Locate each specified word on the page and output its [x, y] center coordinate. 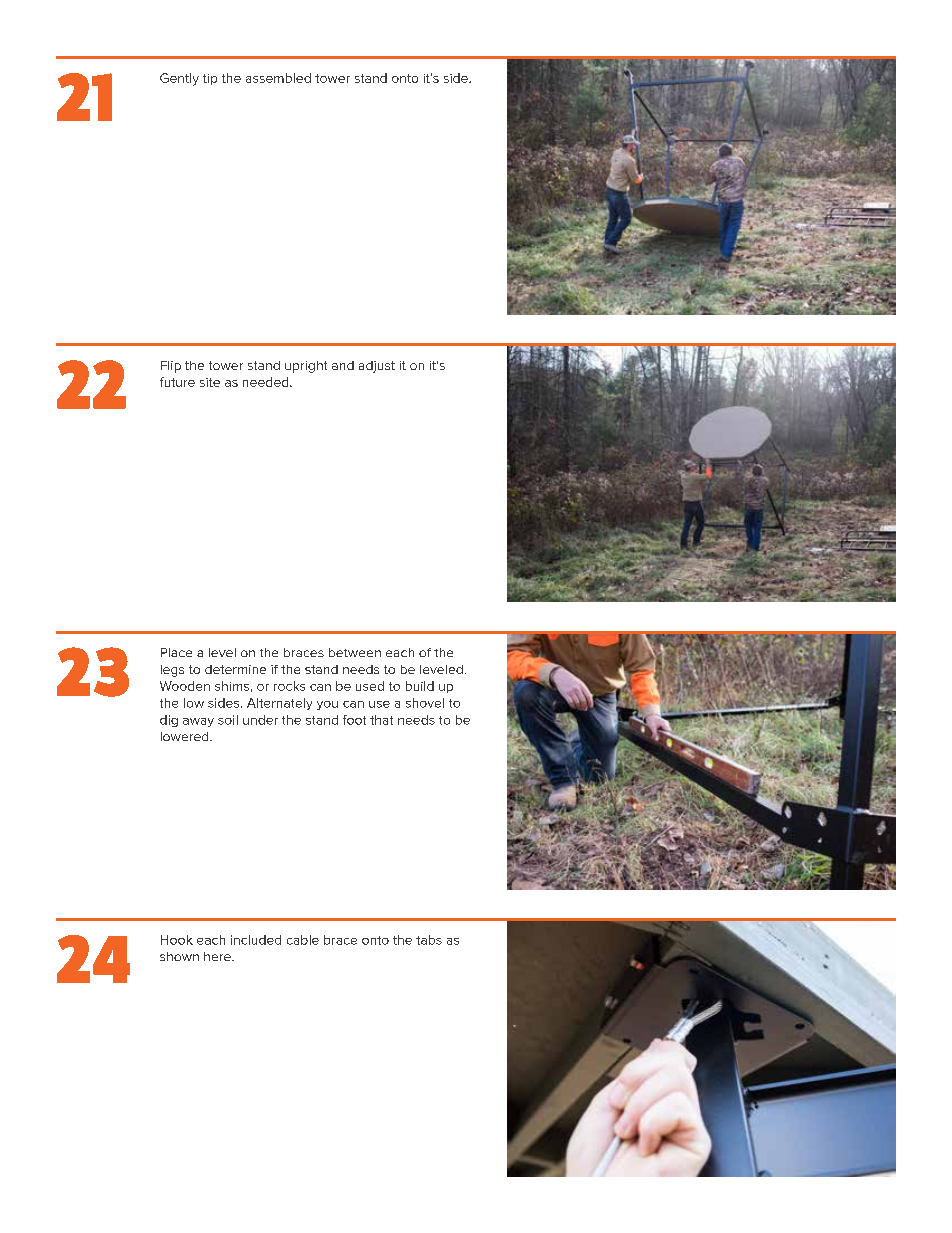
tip [210, 79]
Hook [177, 940]
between [355, 652]
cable [303, 940]
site [210, 382]
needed [267, 382]
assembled [278, 78]
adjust [377, 367]
